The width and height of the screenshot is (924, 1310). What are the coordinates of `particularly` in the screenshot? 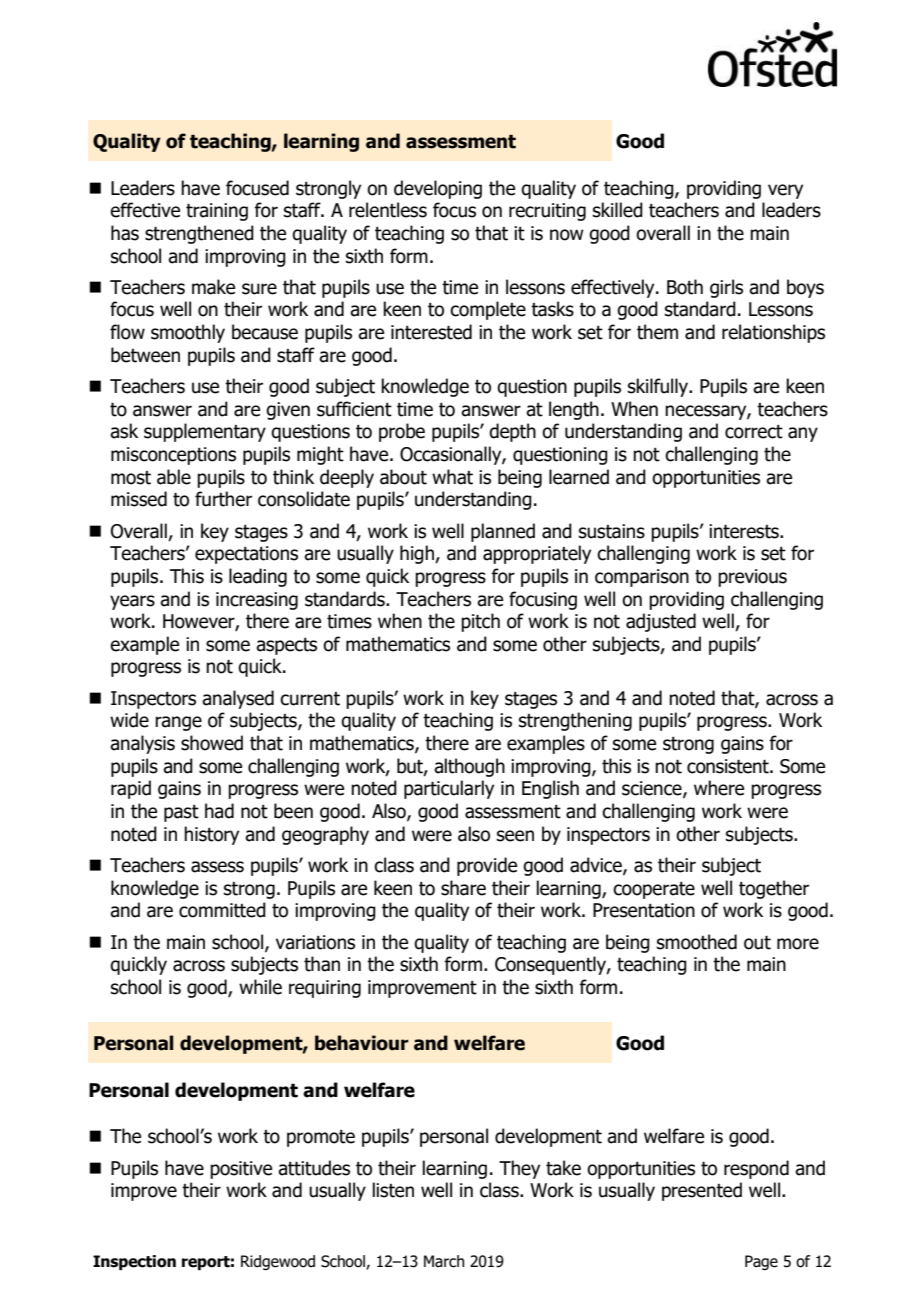 It's located at (449, 789).
